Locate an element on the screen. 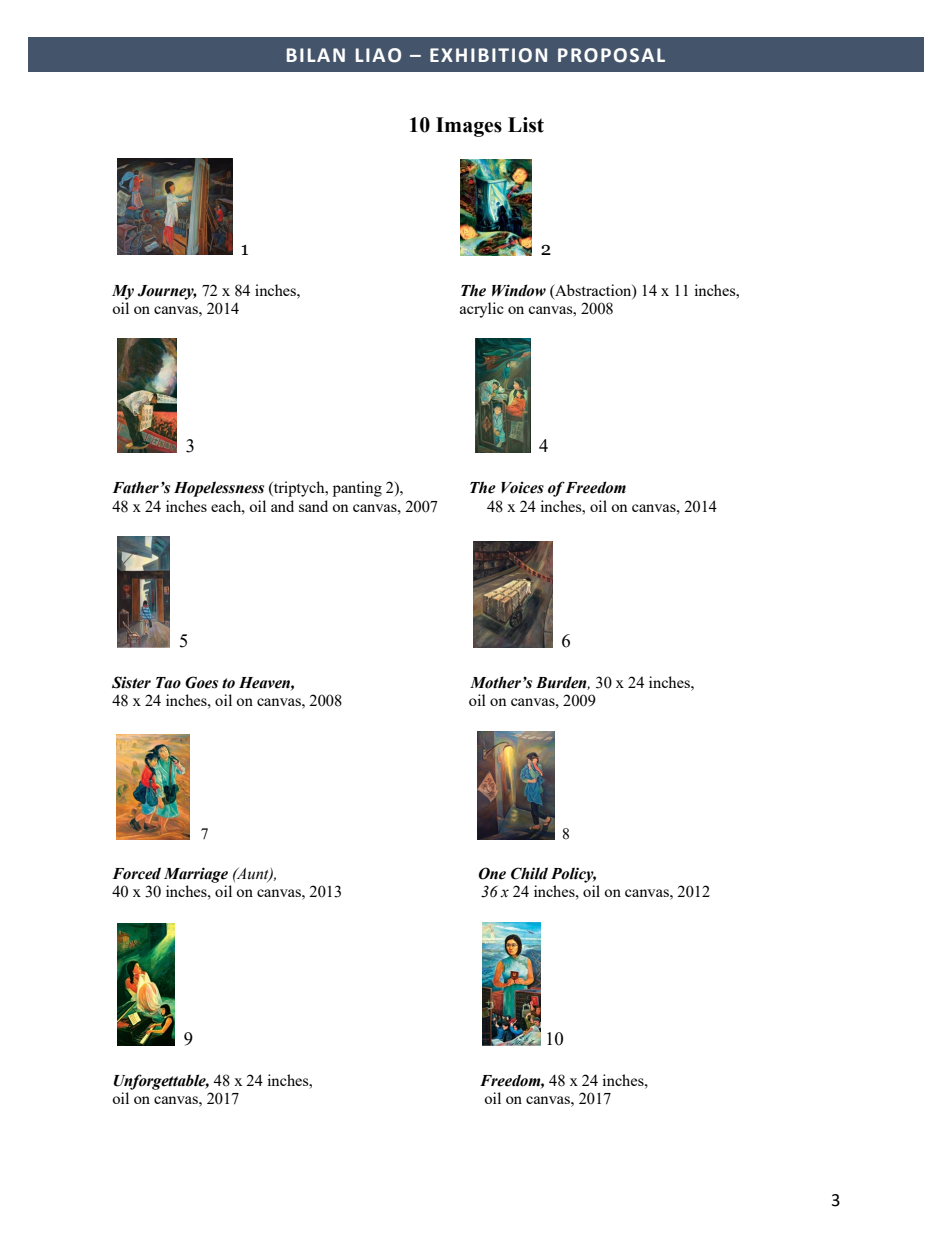 The width and height of the screenshot is (952, 1233). LIAO is located at coordinates (378, 55).
